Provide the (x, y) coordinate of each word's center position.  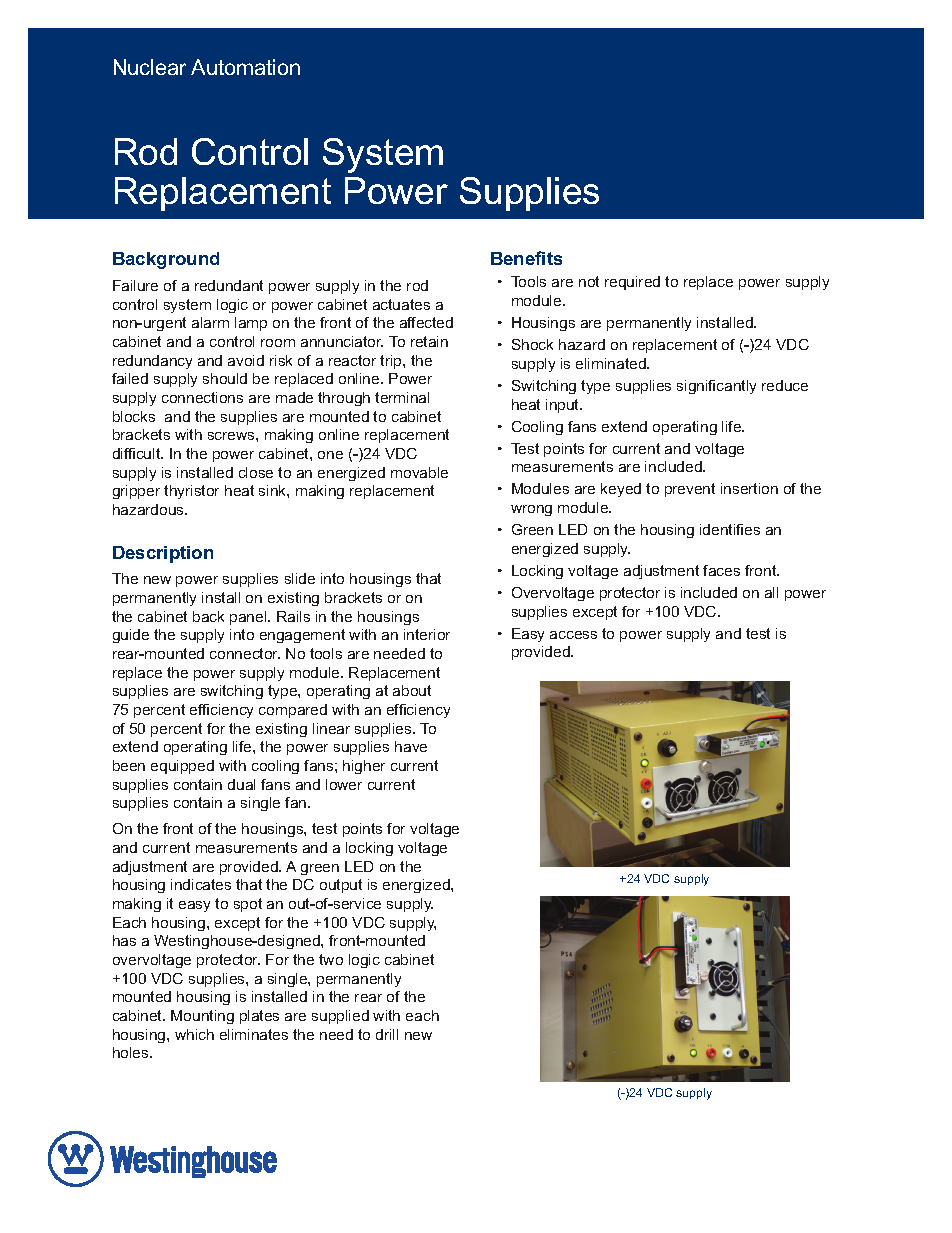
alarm (210, 322)
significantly (716, 387)
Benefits (526, 258)
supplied (340, 1017)
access (573, 635)
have (411, 746)
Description (163, 554)
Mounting (202, 1017)
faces (721, 570)
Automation (245, 67)
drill (387, 1034)
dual (241, 784)
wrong (531, 510)
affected (426, 322)
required (632, 283)
